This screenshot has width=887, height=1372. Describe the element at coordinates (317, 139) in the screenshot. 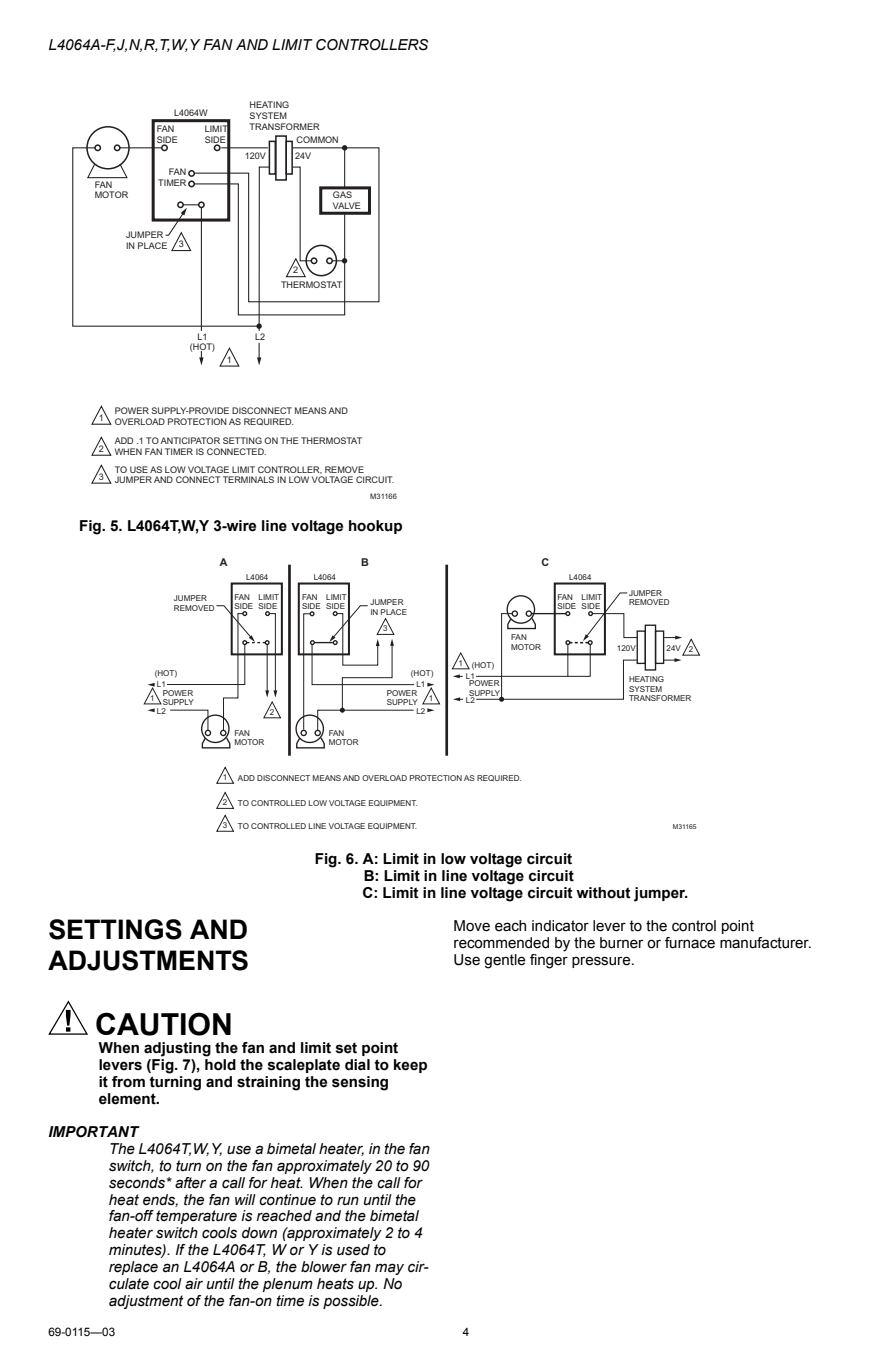

I see `COMMON` at that location.
